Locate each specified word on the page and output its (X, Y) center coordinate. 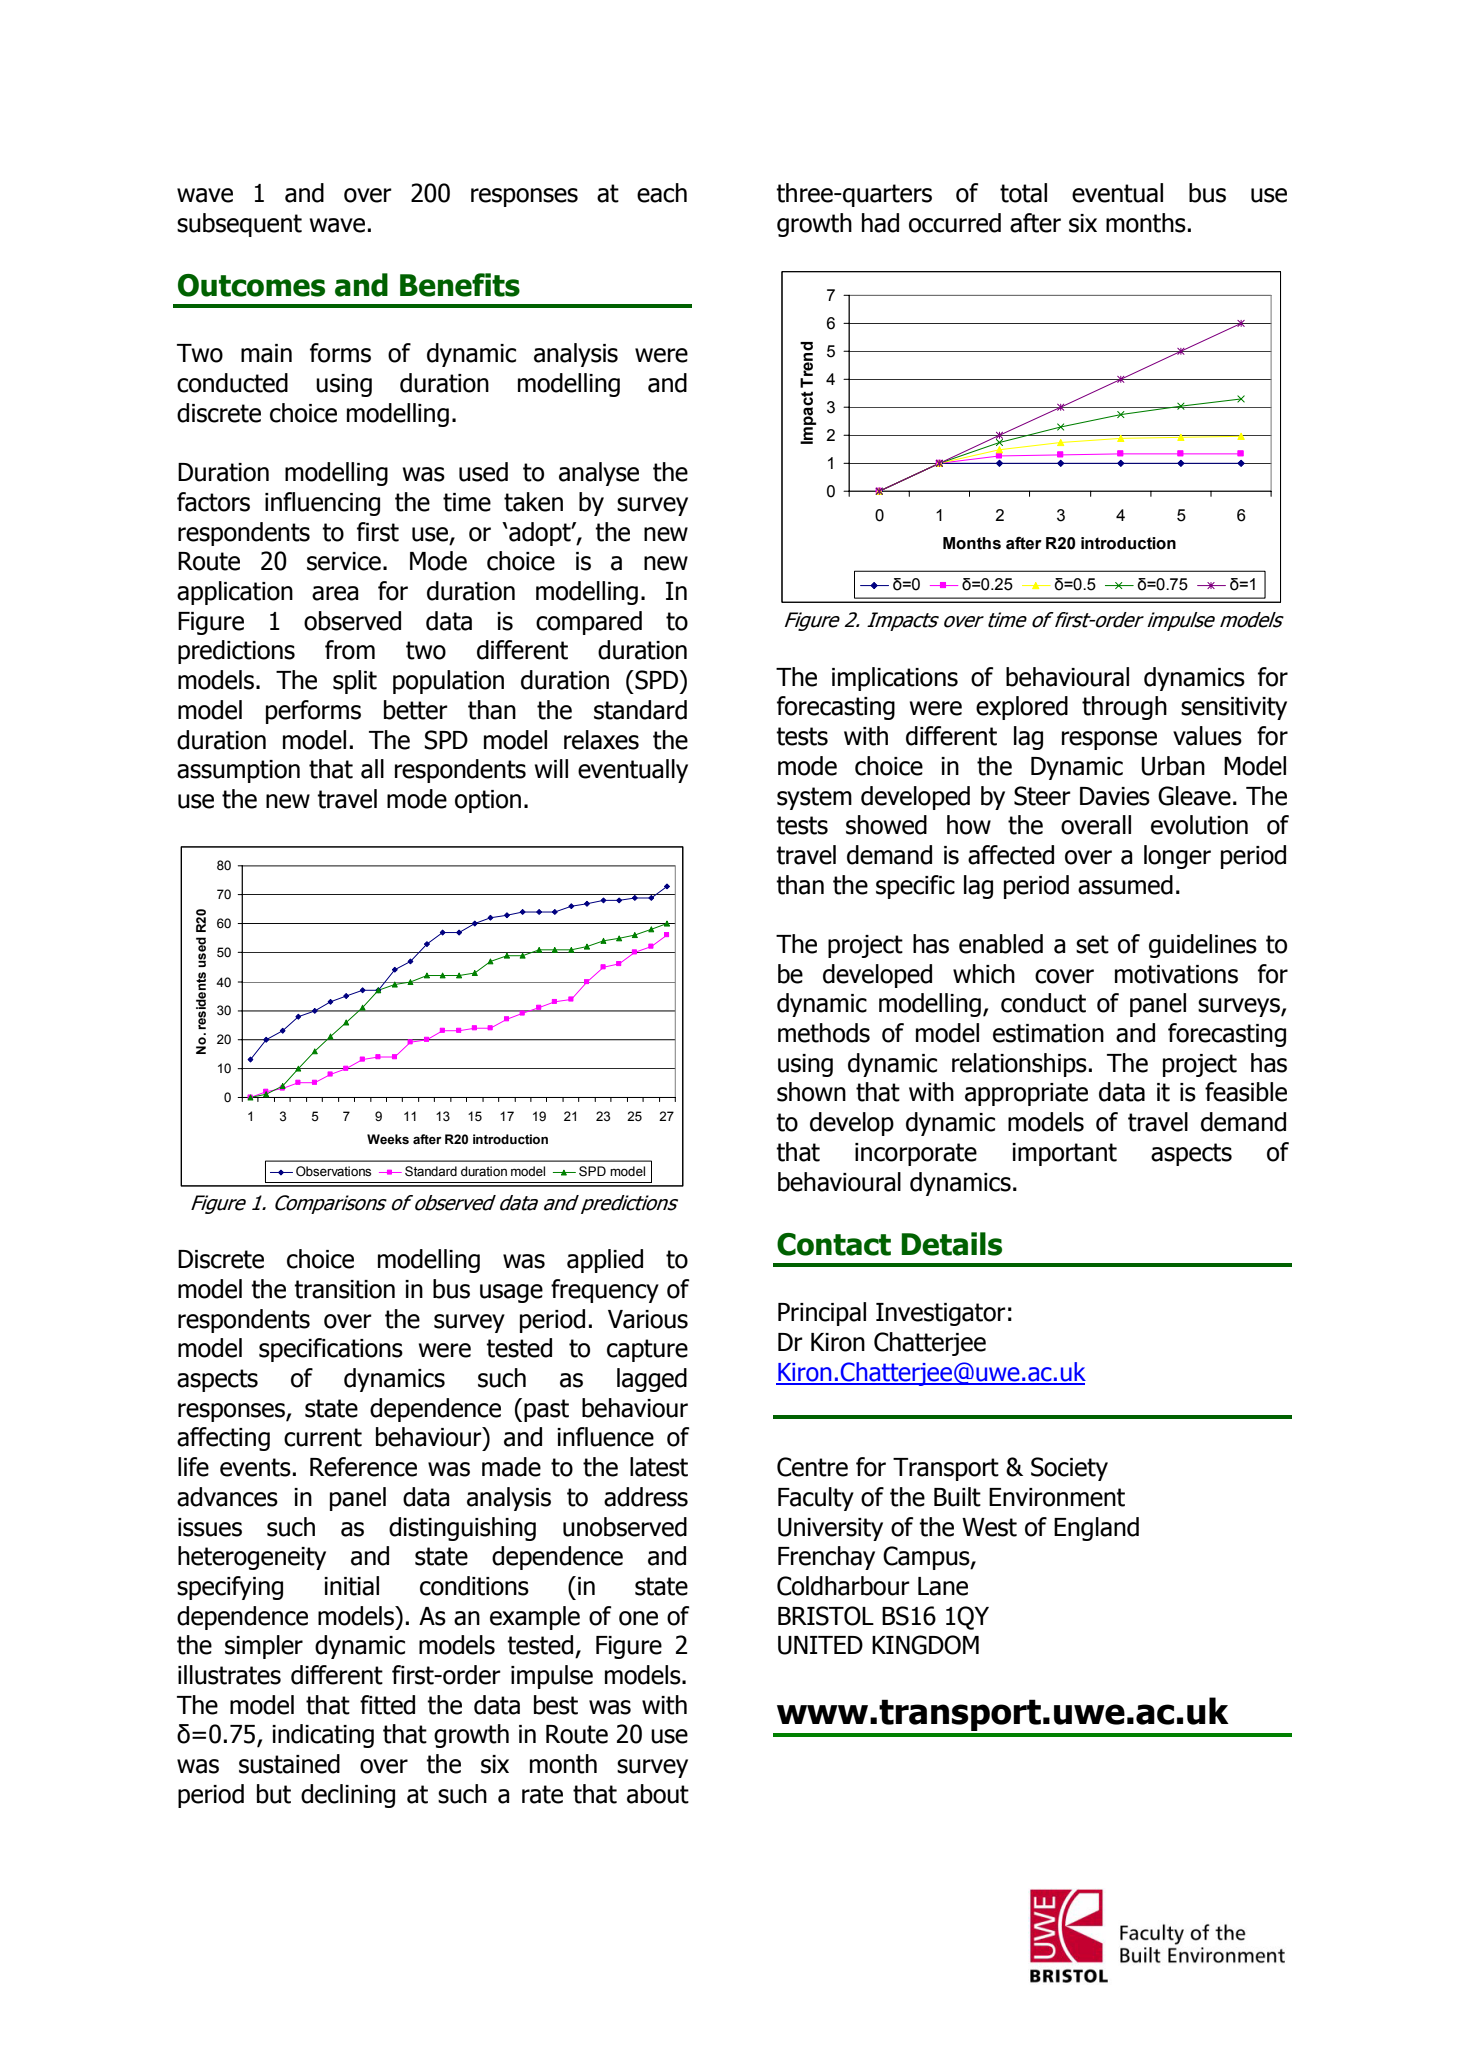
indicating (323, 1736)
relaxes (601, 740)
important (1064, 1154)
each (662, 193)
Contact (834, 1244)
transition (344, 1289)
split (355, 682)
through (1124, 708)
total (1023, 193)
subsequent (239, 225)
